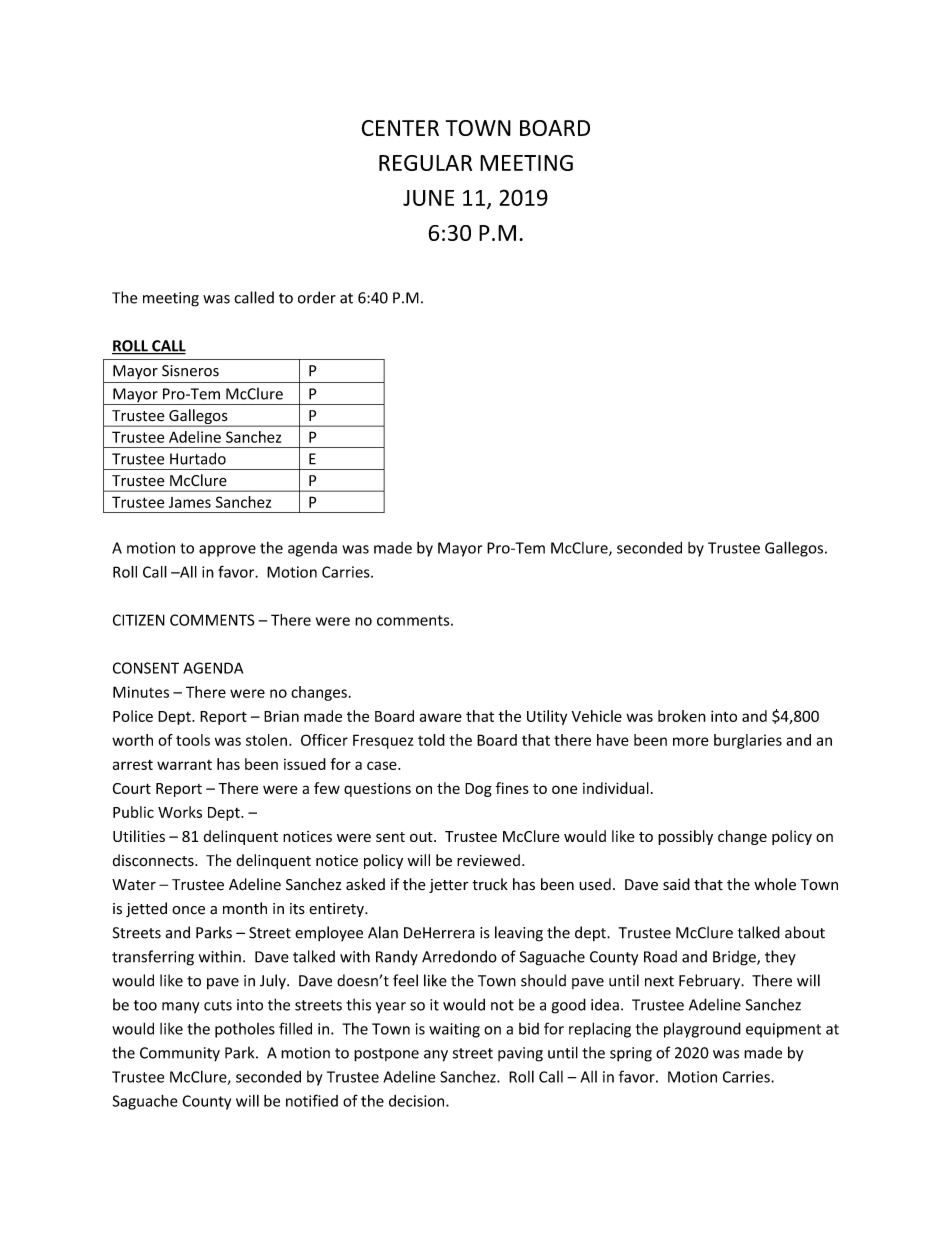 This screenshot has width=952, height=1233. I want to click on JUNE, so click(428, 198).
